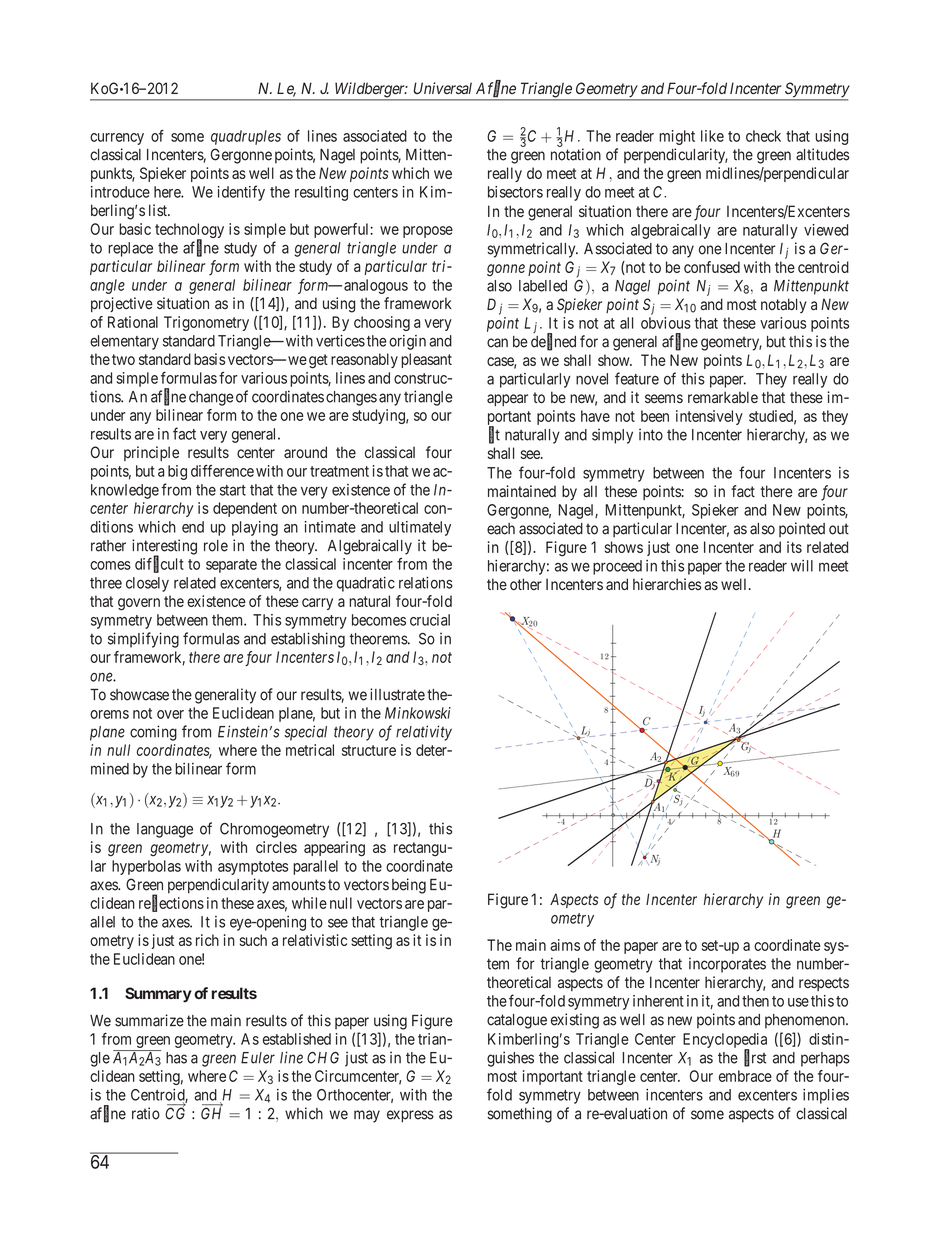 The image size is (952, 1233). I want to click on embrace, so click(745, 1076).
